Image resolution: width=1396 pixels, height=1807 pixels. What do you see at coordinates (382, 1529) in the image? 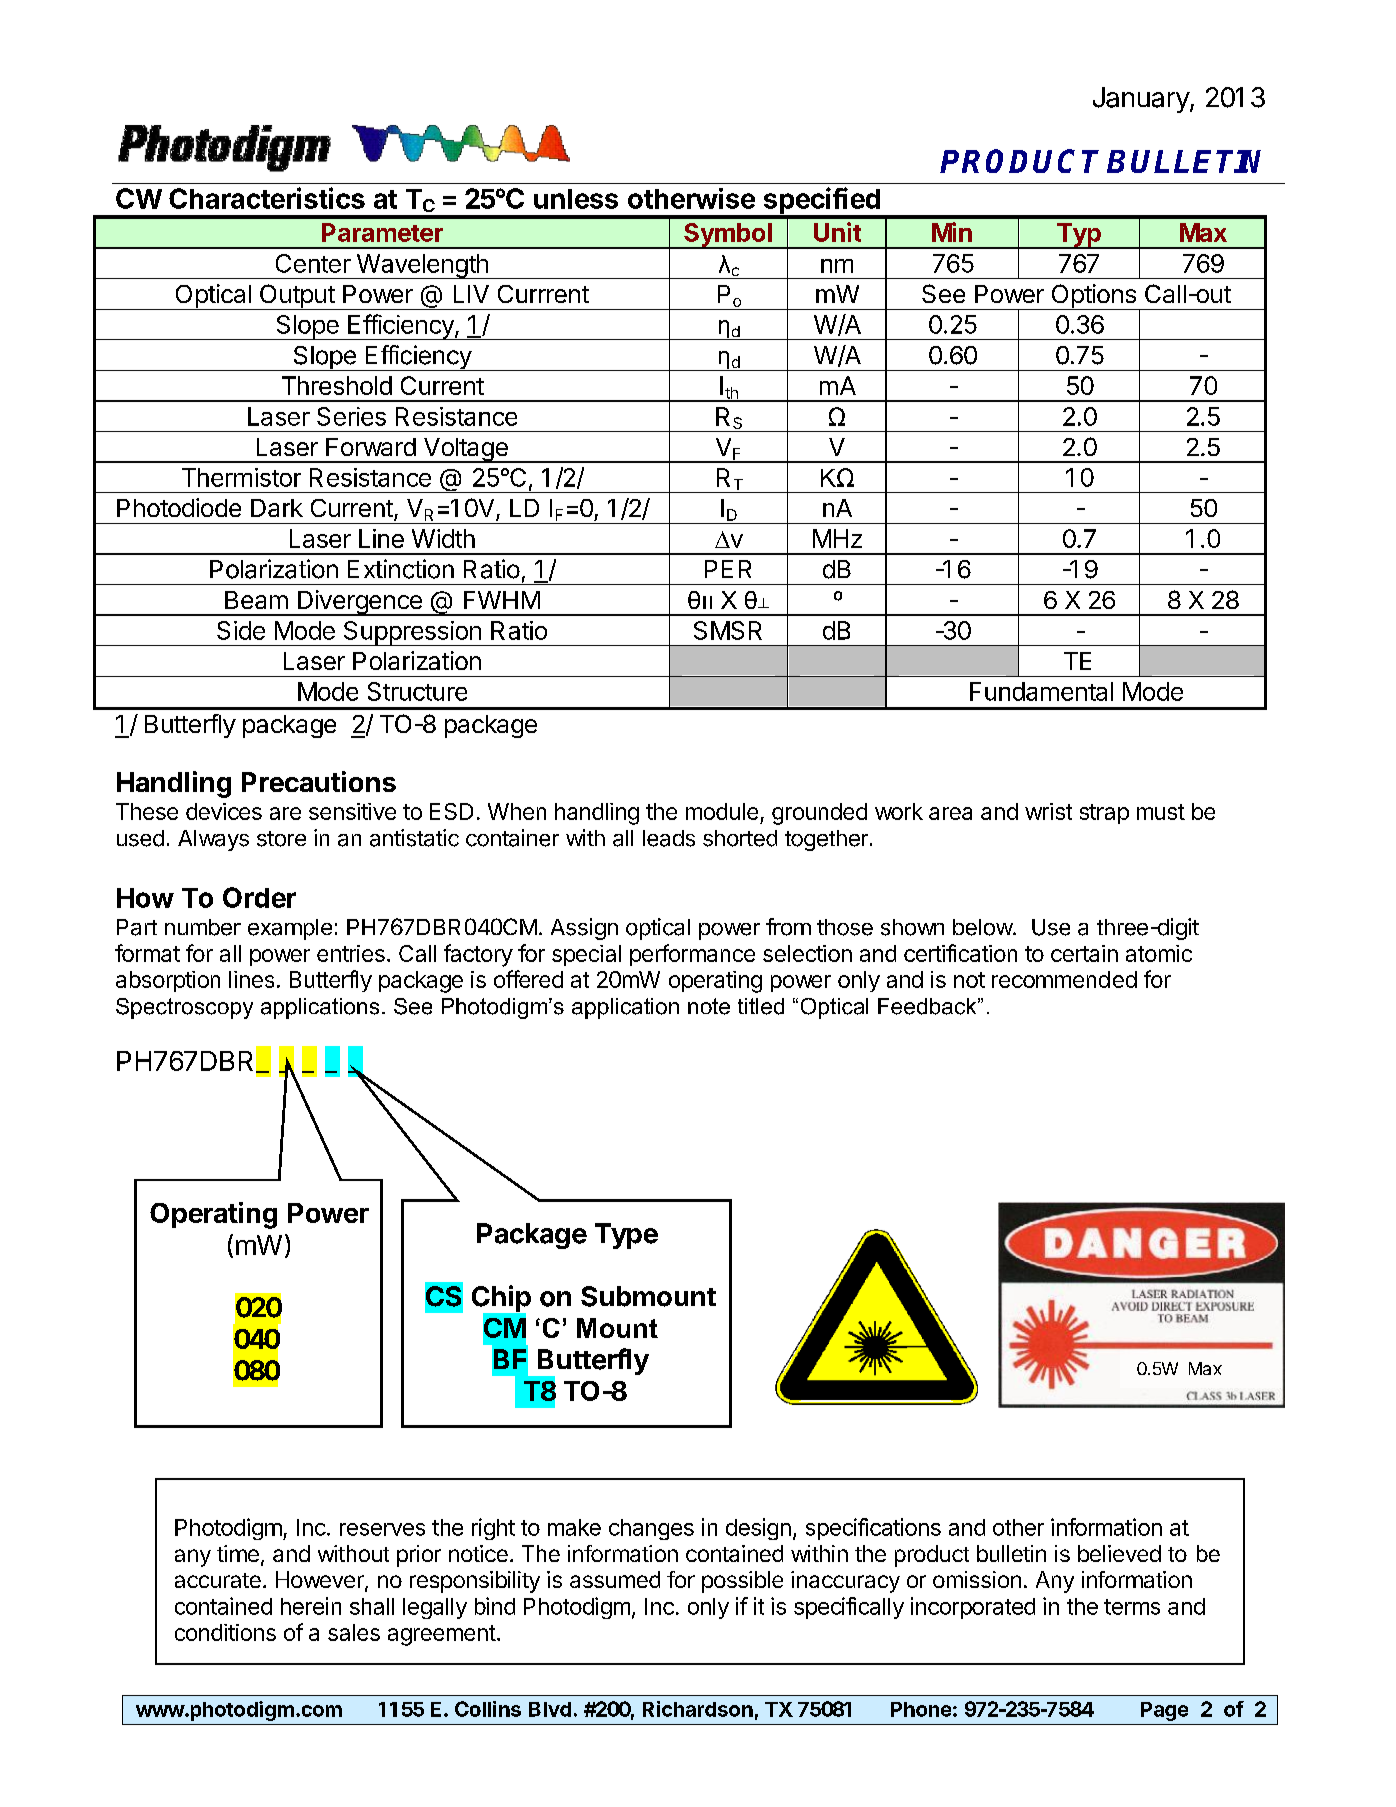
I see `reserves` at bounding box center [382, 1529].
